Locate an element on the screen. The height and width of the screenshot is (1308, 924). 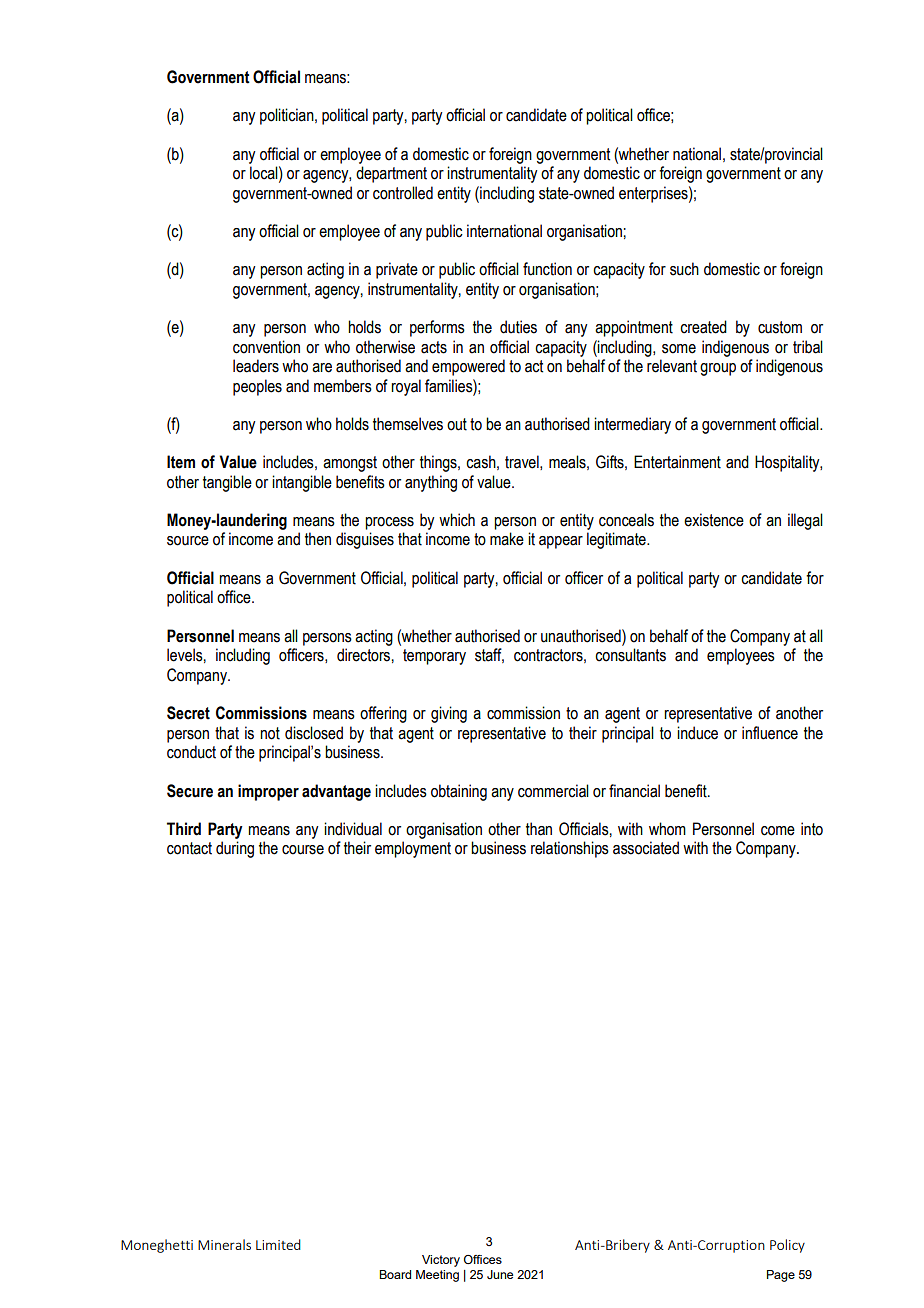
department is located at coordinates (391, 174).
